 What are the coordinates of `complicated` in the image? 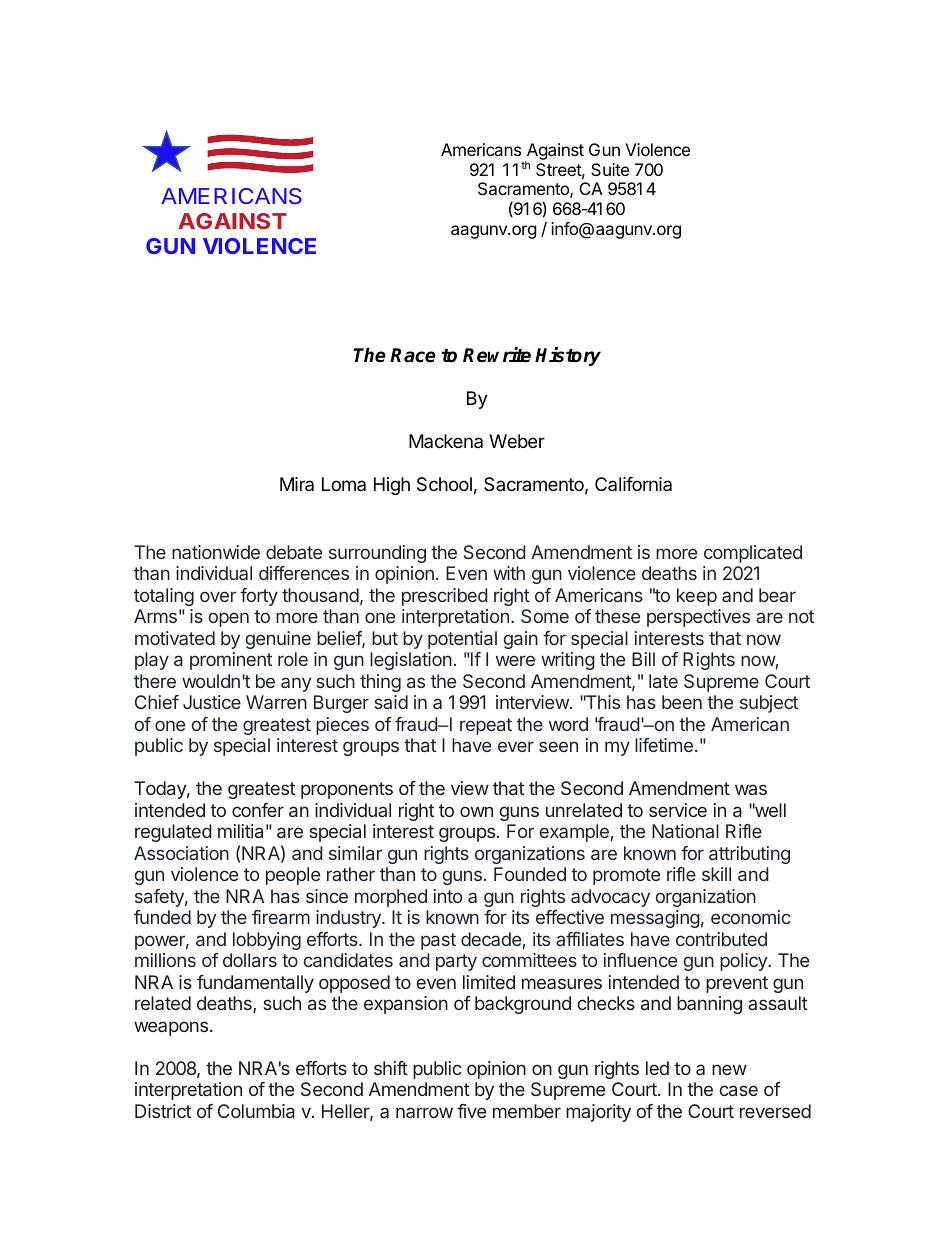 It's located at (753, 554).
